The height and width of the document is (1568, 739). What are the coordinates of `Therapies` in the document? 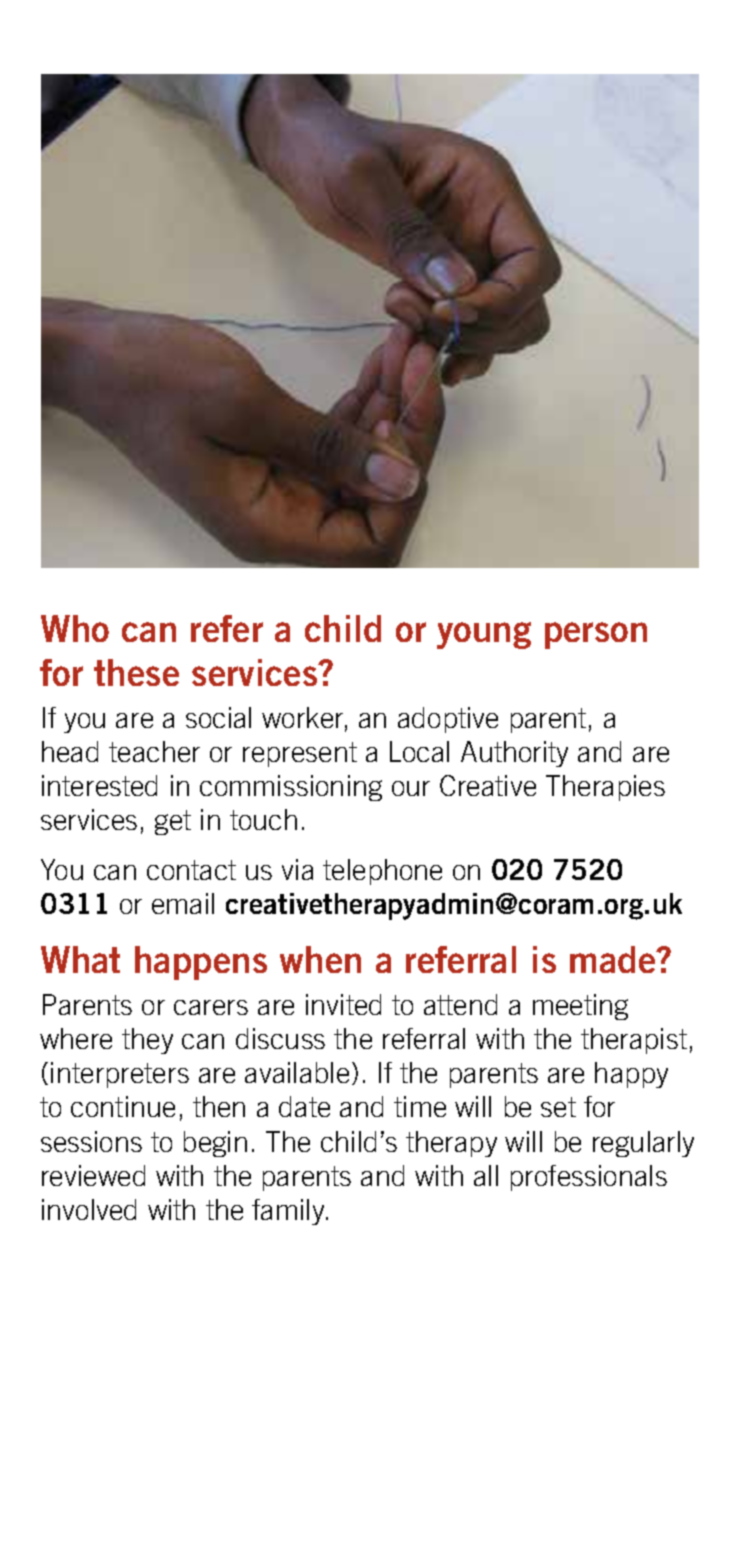 It's located at (605, 788).
